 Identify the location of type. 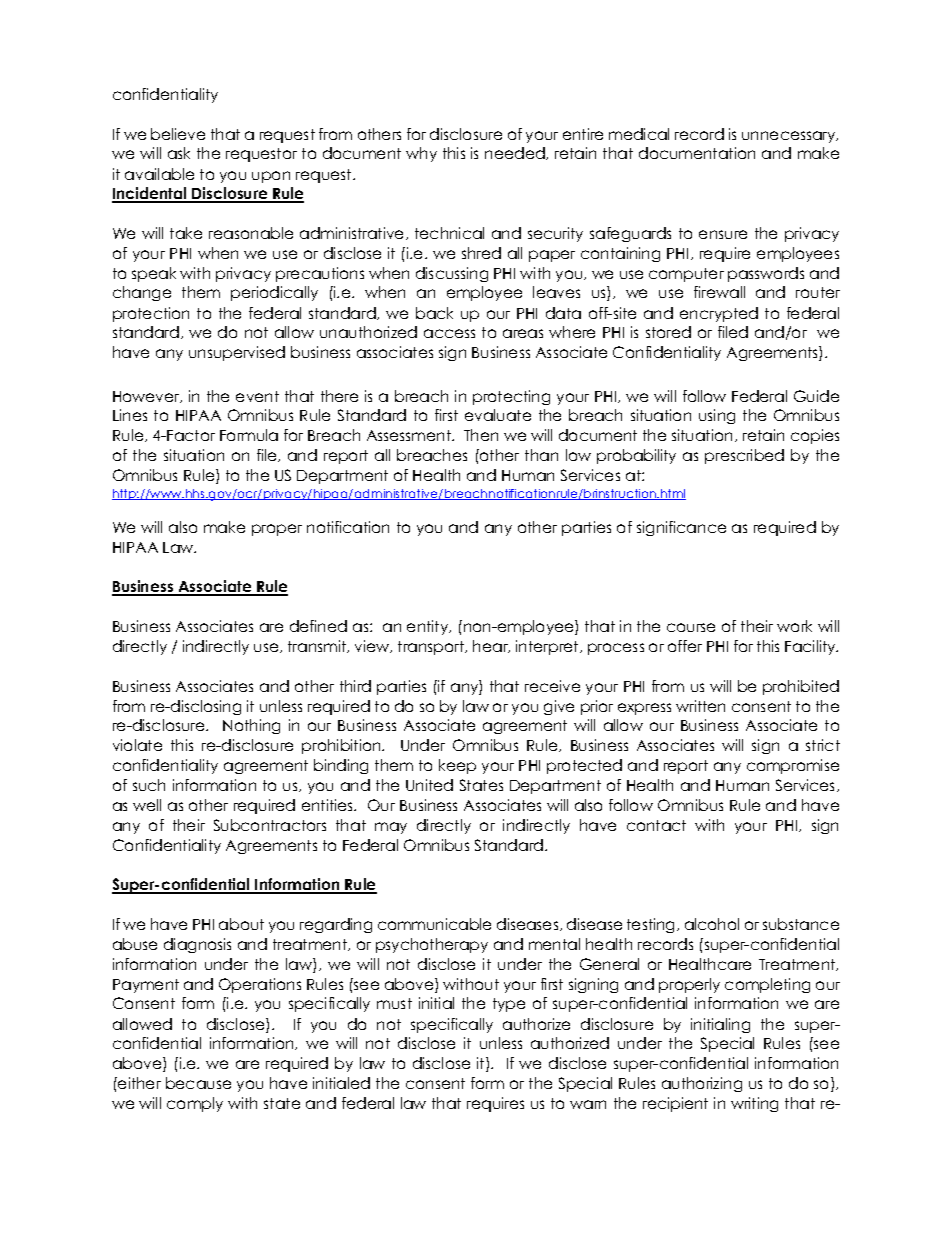
(509, 1005).
